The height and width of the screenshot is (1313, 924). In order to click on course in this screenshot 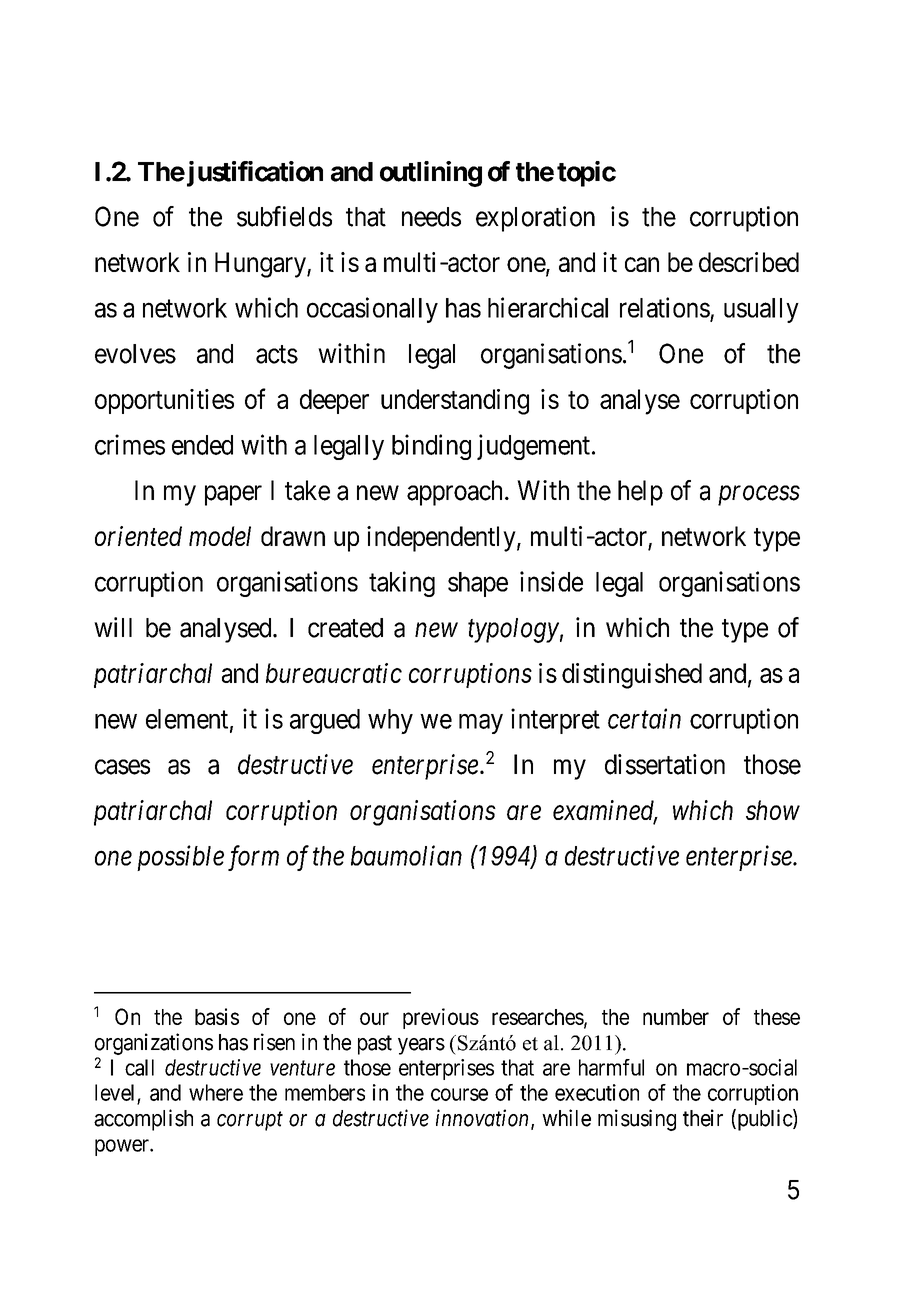, I will do `click(459, 1094)`.
